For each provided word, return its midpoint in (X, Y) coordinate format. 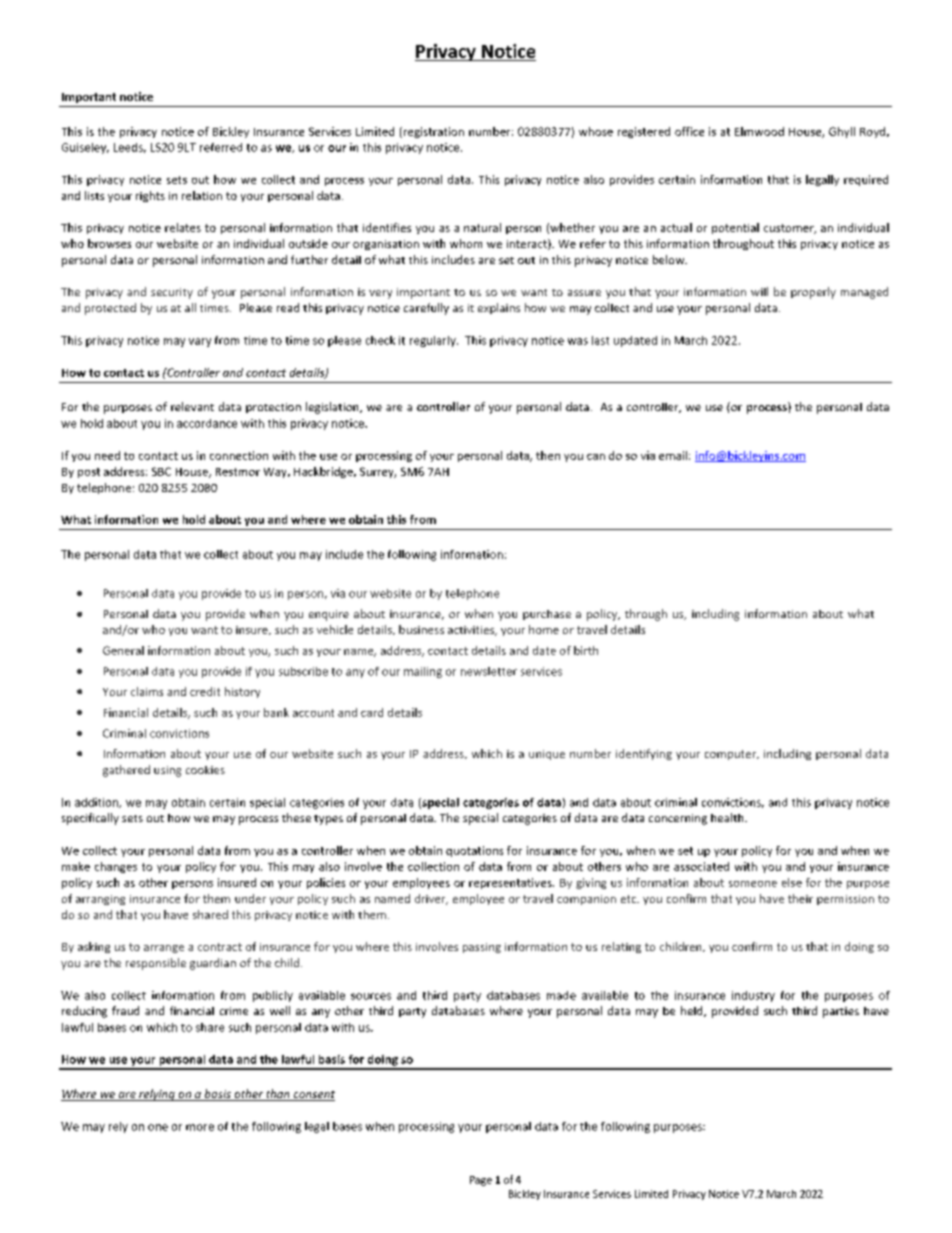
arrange (164, 949)
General (123, 650)
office (689, 131)
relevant (192, 406)
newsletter (489, 671)
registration (432, 132)
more (200, 1127)
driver (431, 899)
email (673, 455)
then (548, 455)
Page (481, 1181)
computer (732, 755)
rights (150, 196)
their (800, 898)
